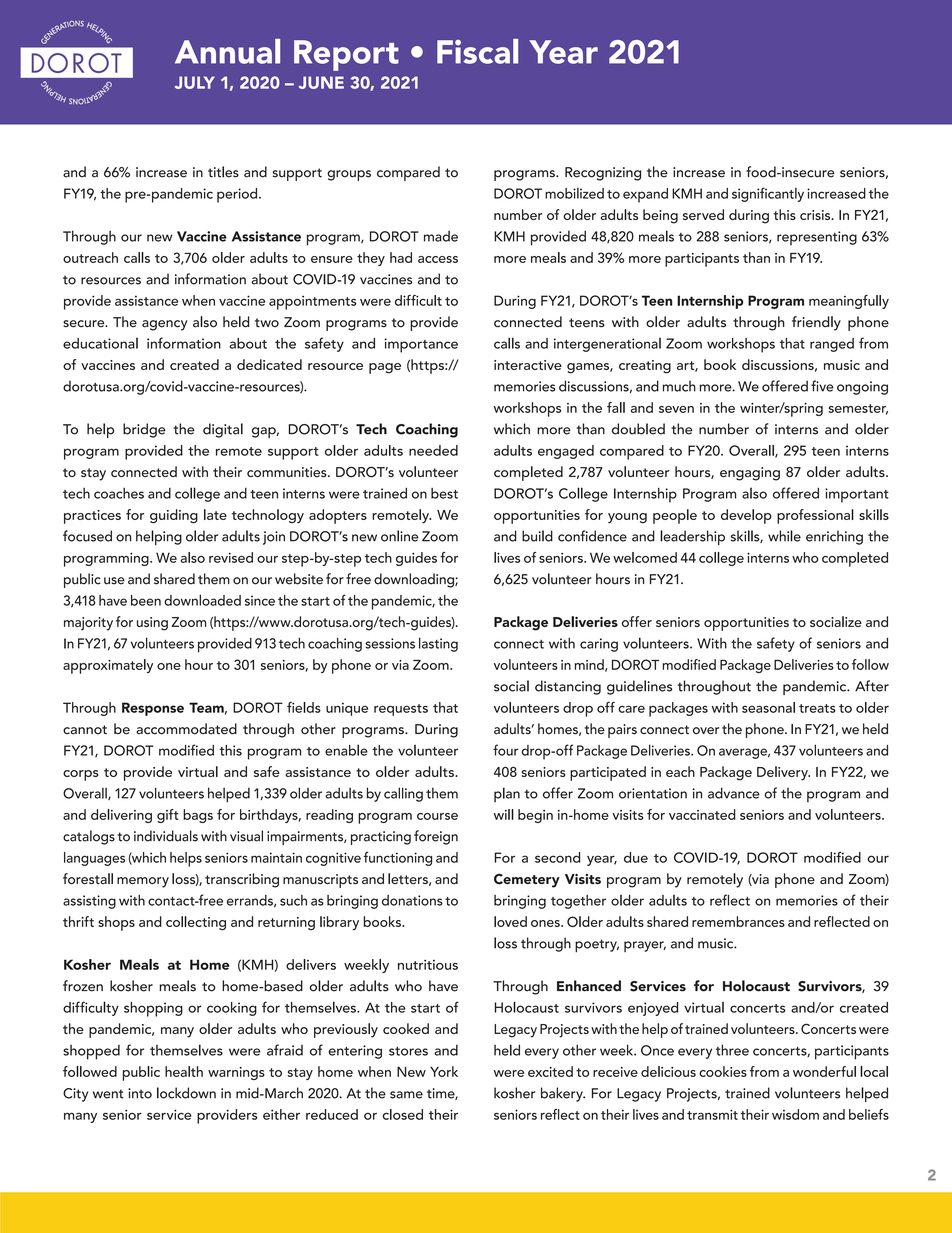 The width and height of the screenshot is (952, 1233). What do you see at coordinates (477, 51) in the screenshot?
I see `Fiscal` at bounding box center [477, 51].
